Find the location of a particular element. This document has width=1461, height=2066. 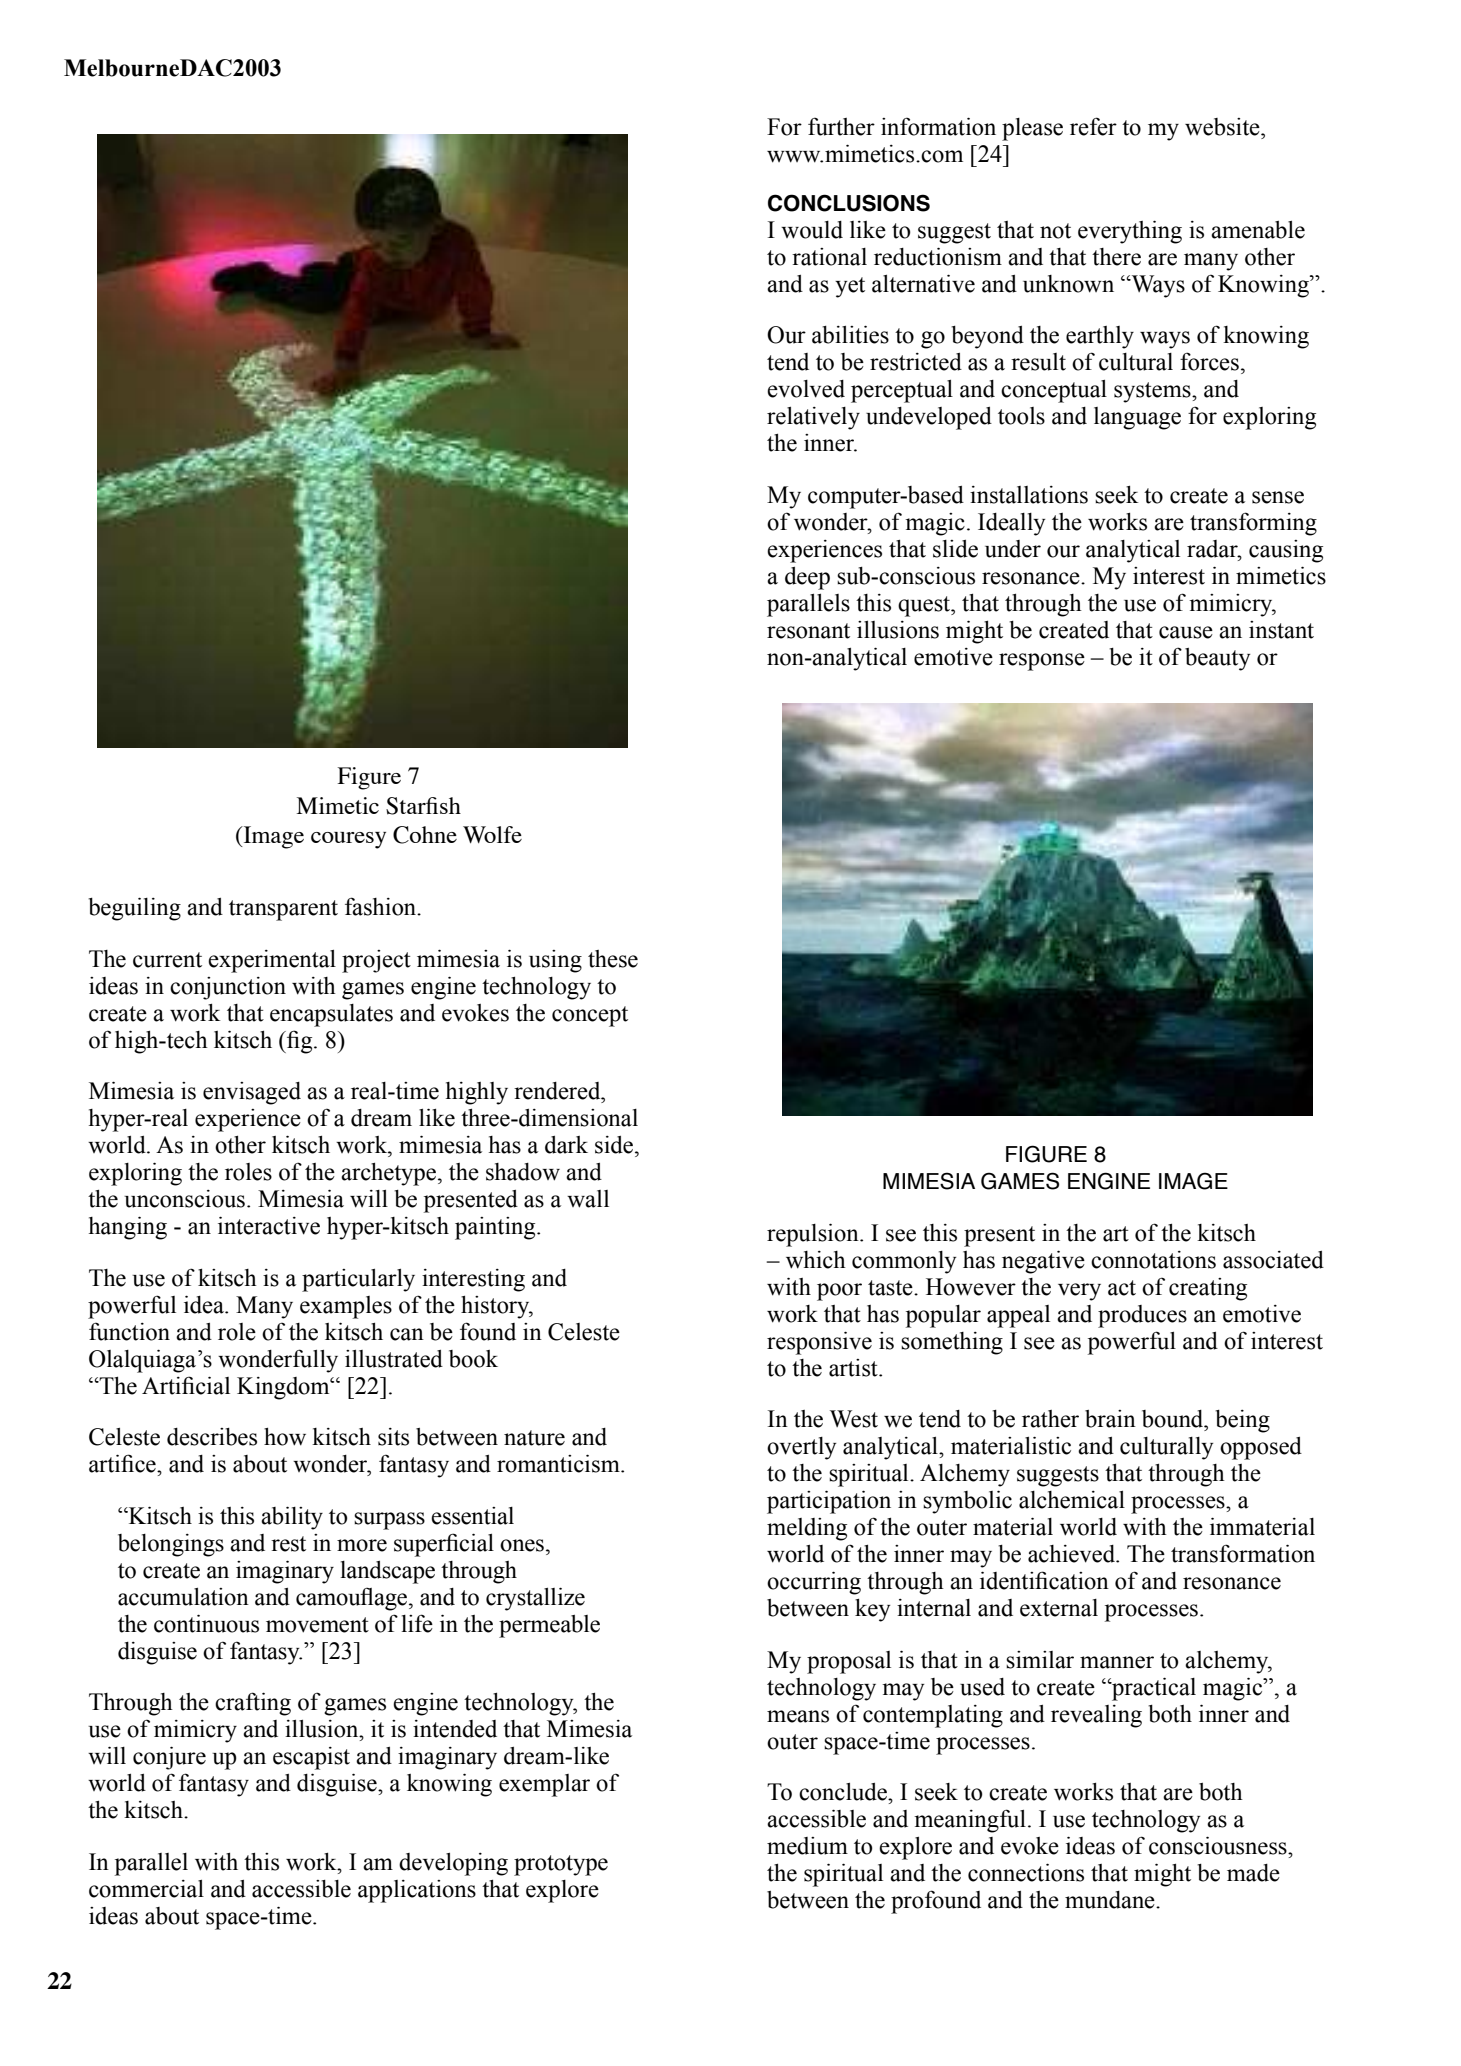

escapist is located at coordinates (311, 1758).
